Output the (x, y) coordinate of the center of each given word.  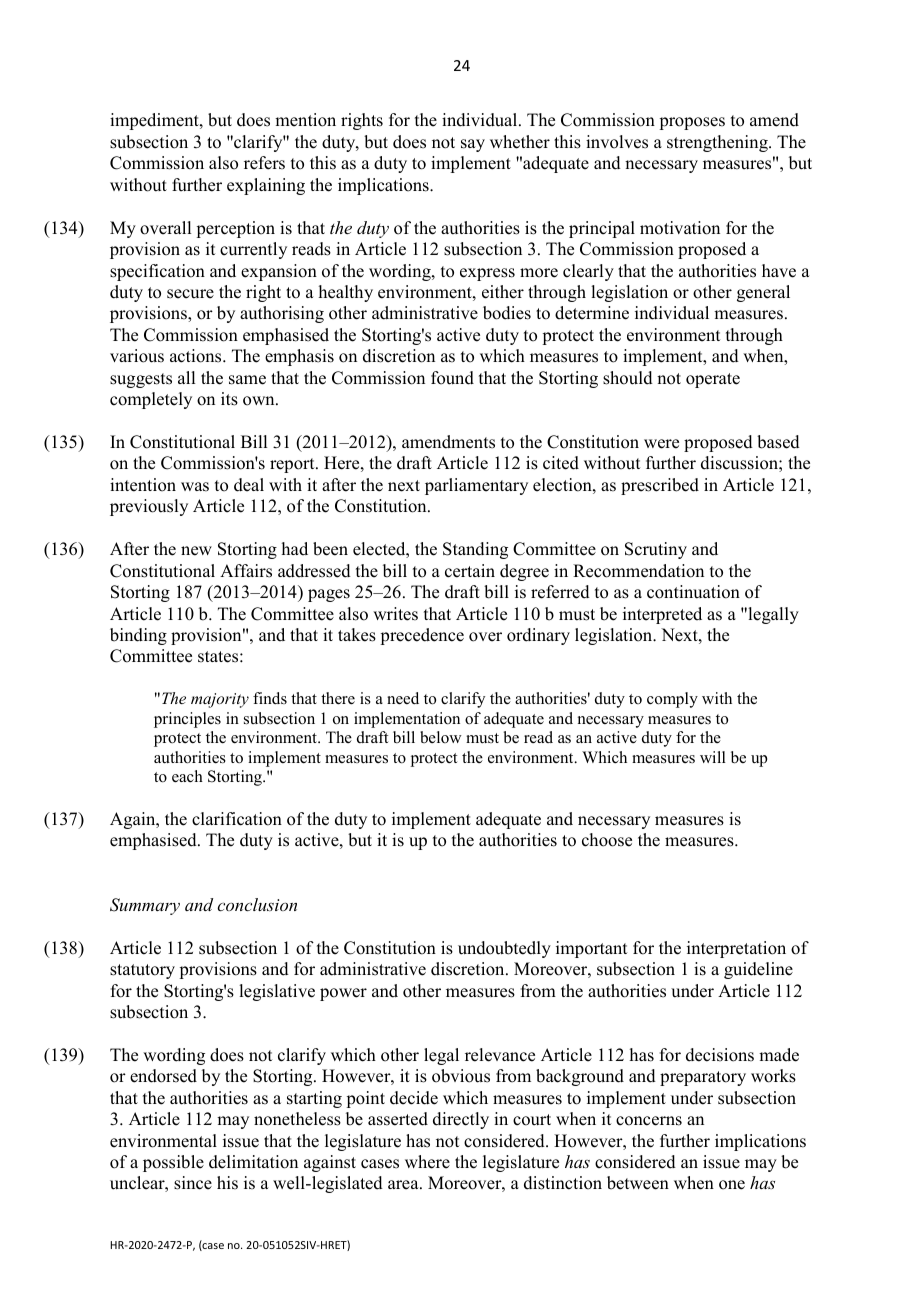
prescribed (660, 486)
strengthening (718, 143)
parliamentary (476, 486)
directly (461, 1120)
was (195, 487)
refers (264, 163)
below (441, 737)
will (713, 757)
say (473, 145)
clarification (237, 819)
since (193, 1183)
